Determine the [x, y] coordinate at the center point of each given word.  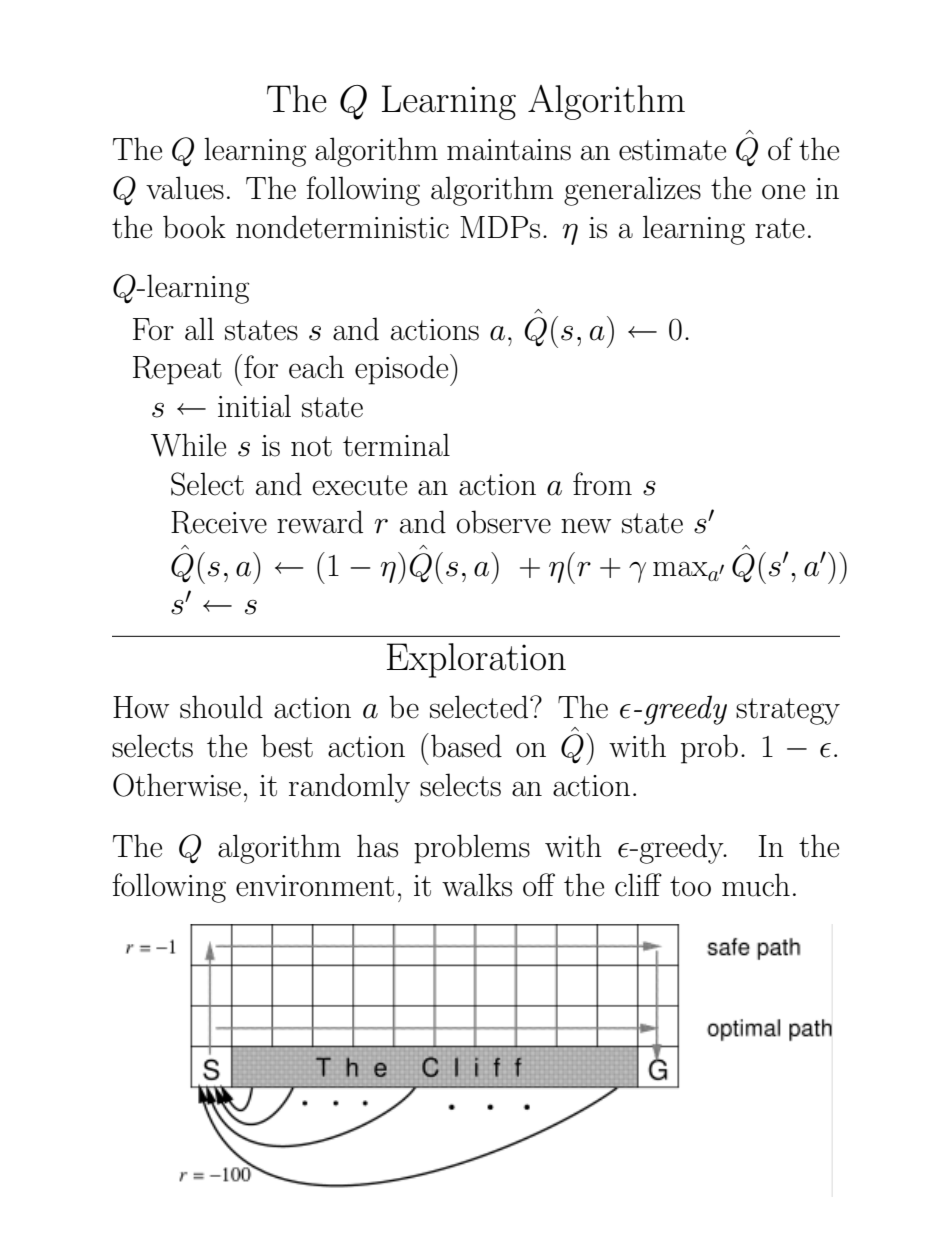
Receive [219, 522]
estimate [672, 150]
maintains [509, 150]
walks [477, 885]
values [185, 188]
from [602, 484]
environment [315, 886]
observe [503, 522]
